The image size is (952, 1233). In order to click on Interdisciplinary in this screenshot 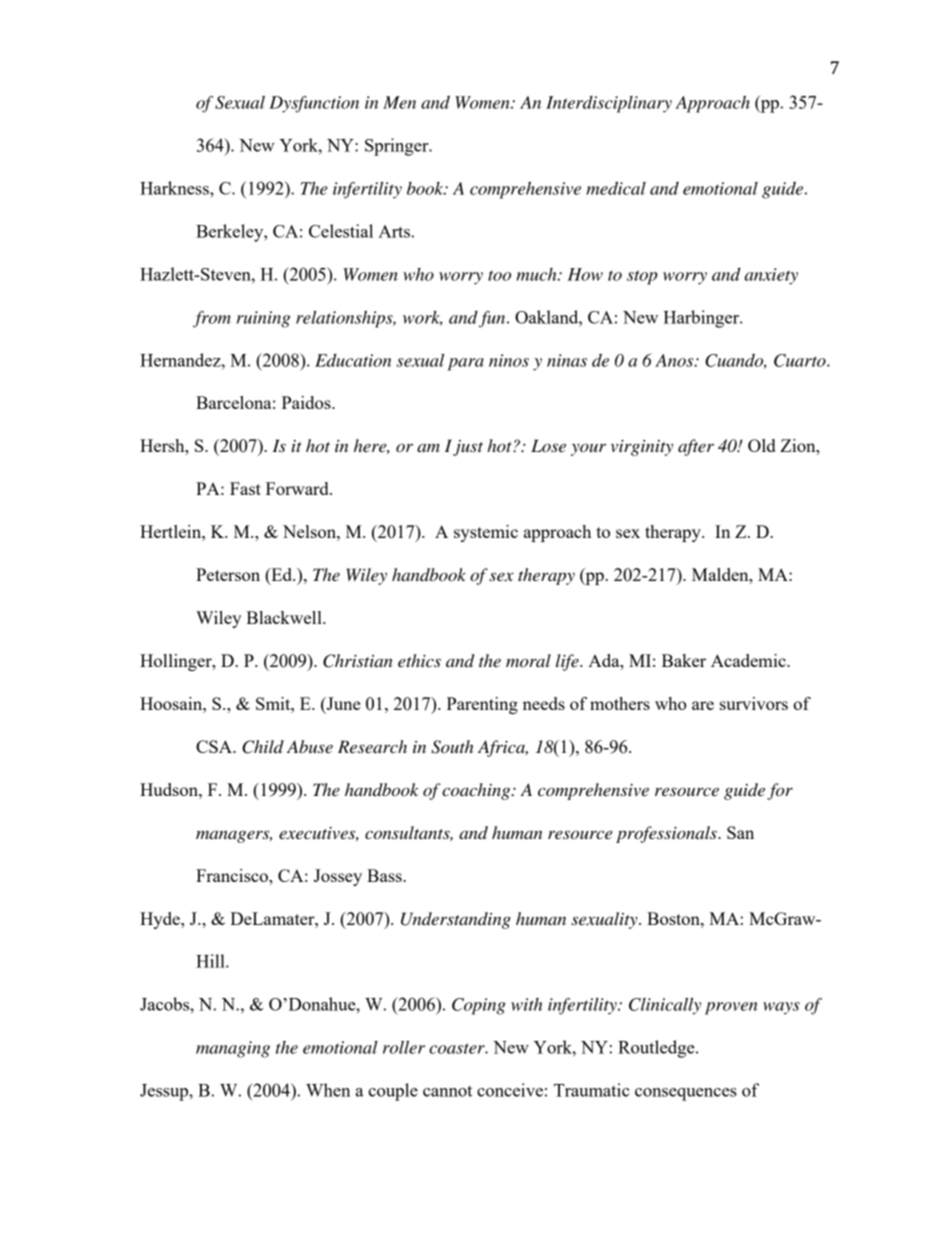, I will do `click(609, 104)`.
